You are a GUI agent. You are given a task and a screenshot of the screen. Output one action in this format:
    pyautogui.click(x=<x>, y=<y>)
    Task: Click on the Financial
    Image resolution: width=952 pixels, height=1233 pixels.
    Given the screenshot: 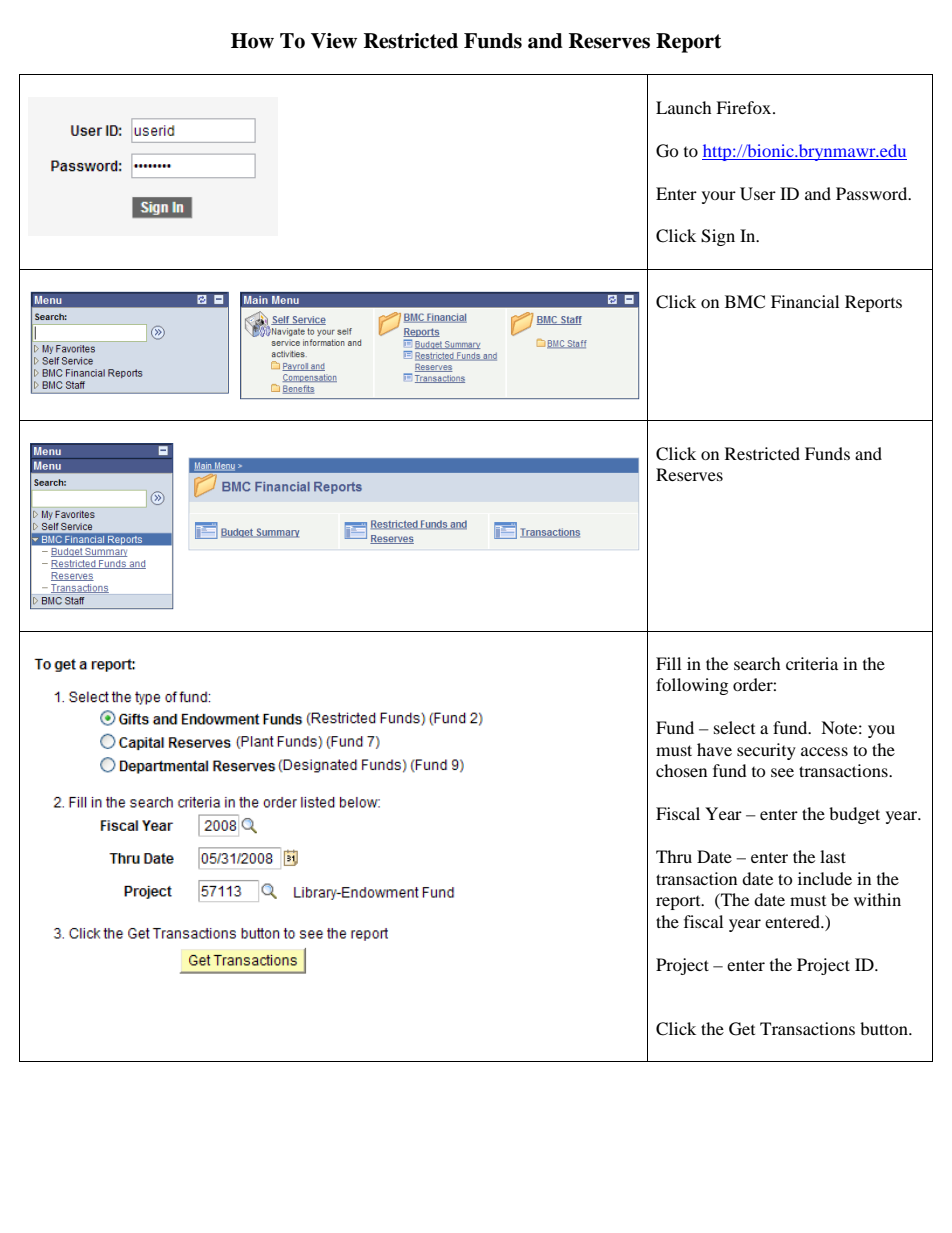 What is the action you would take?
    pyautogui.click(x=805, y=301)
